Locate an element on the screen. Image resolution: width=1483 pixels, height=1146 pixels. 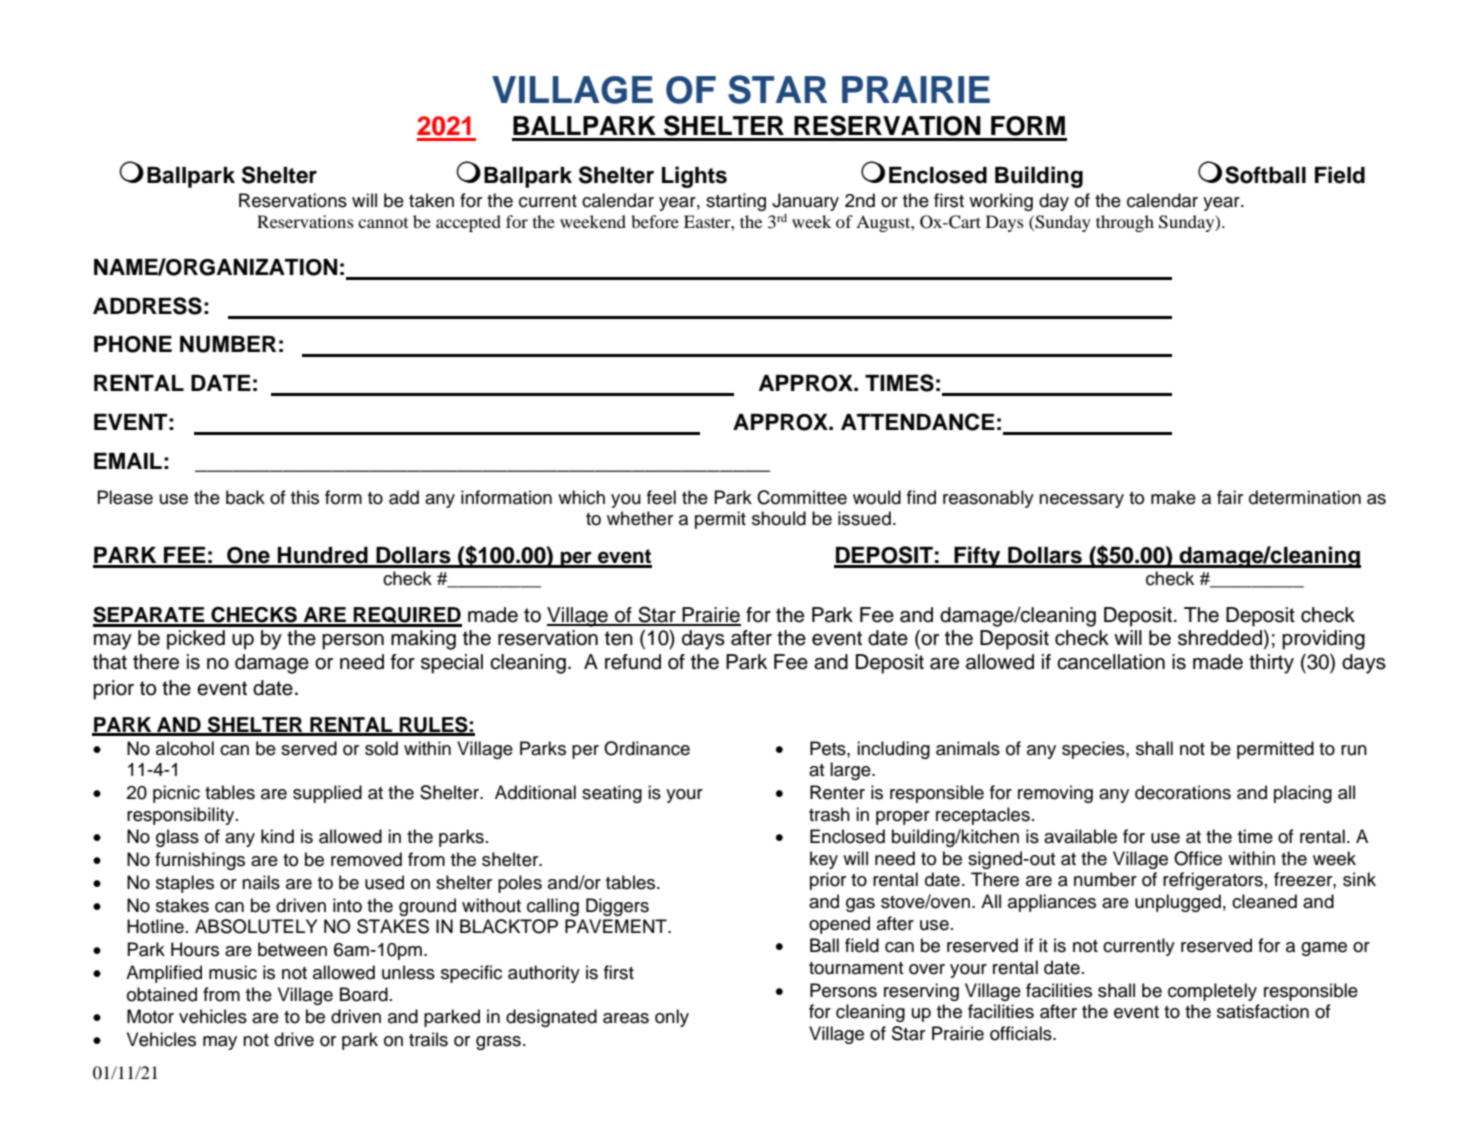
Motor is located at coordinates (150, 1016).
